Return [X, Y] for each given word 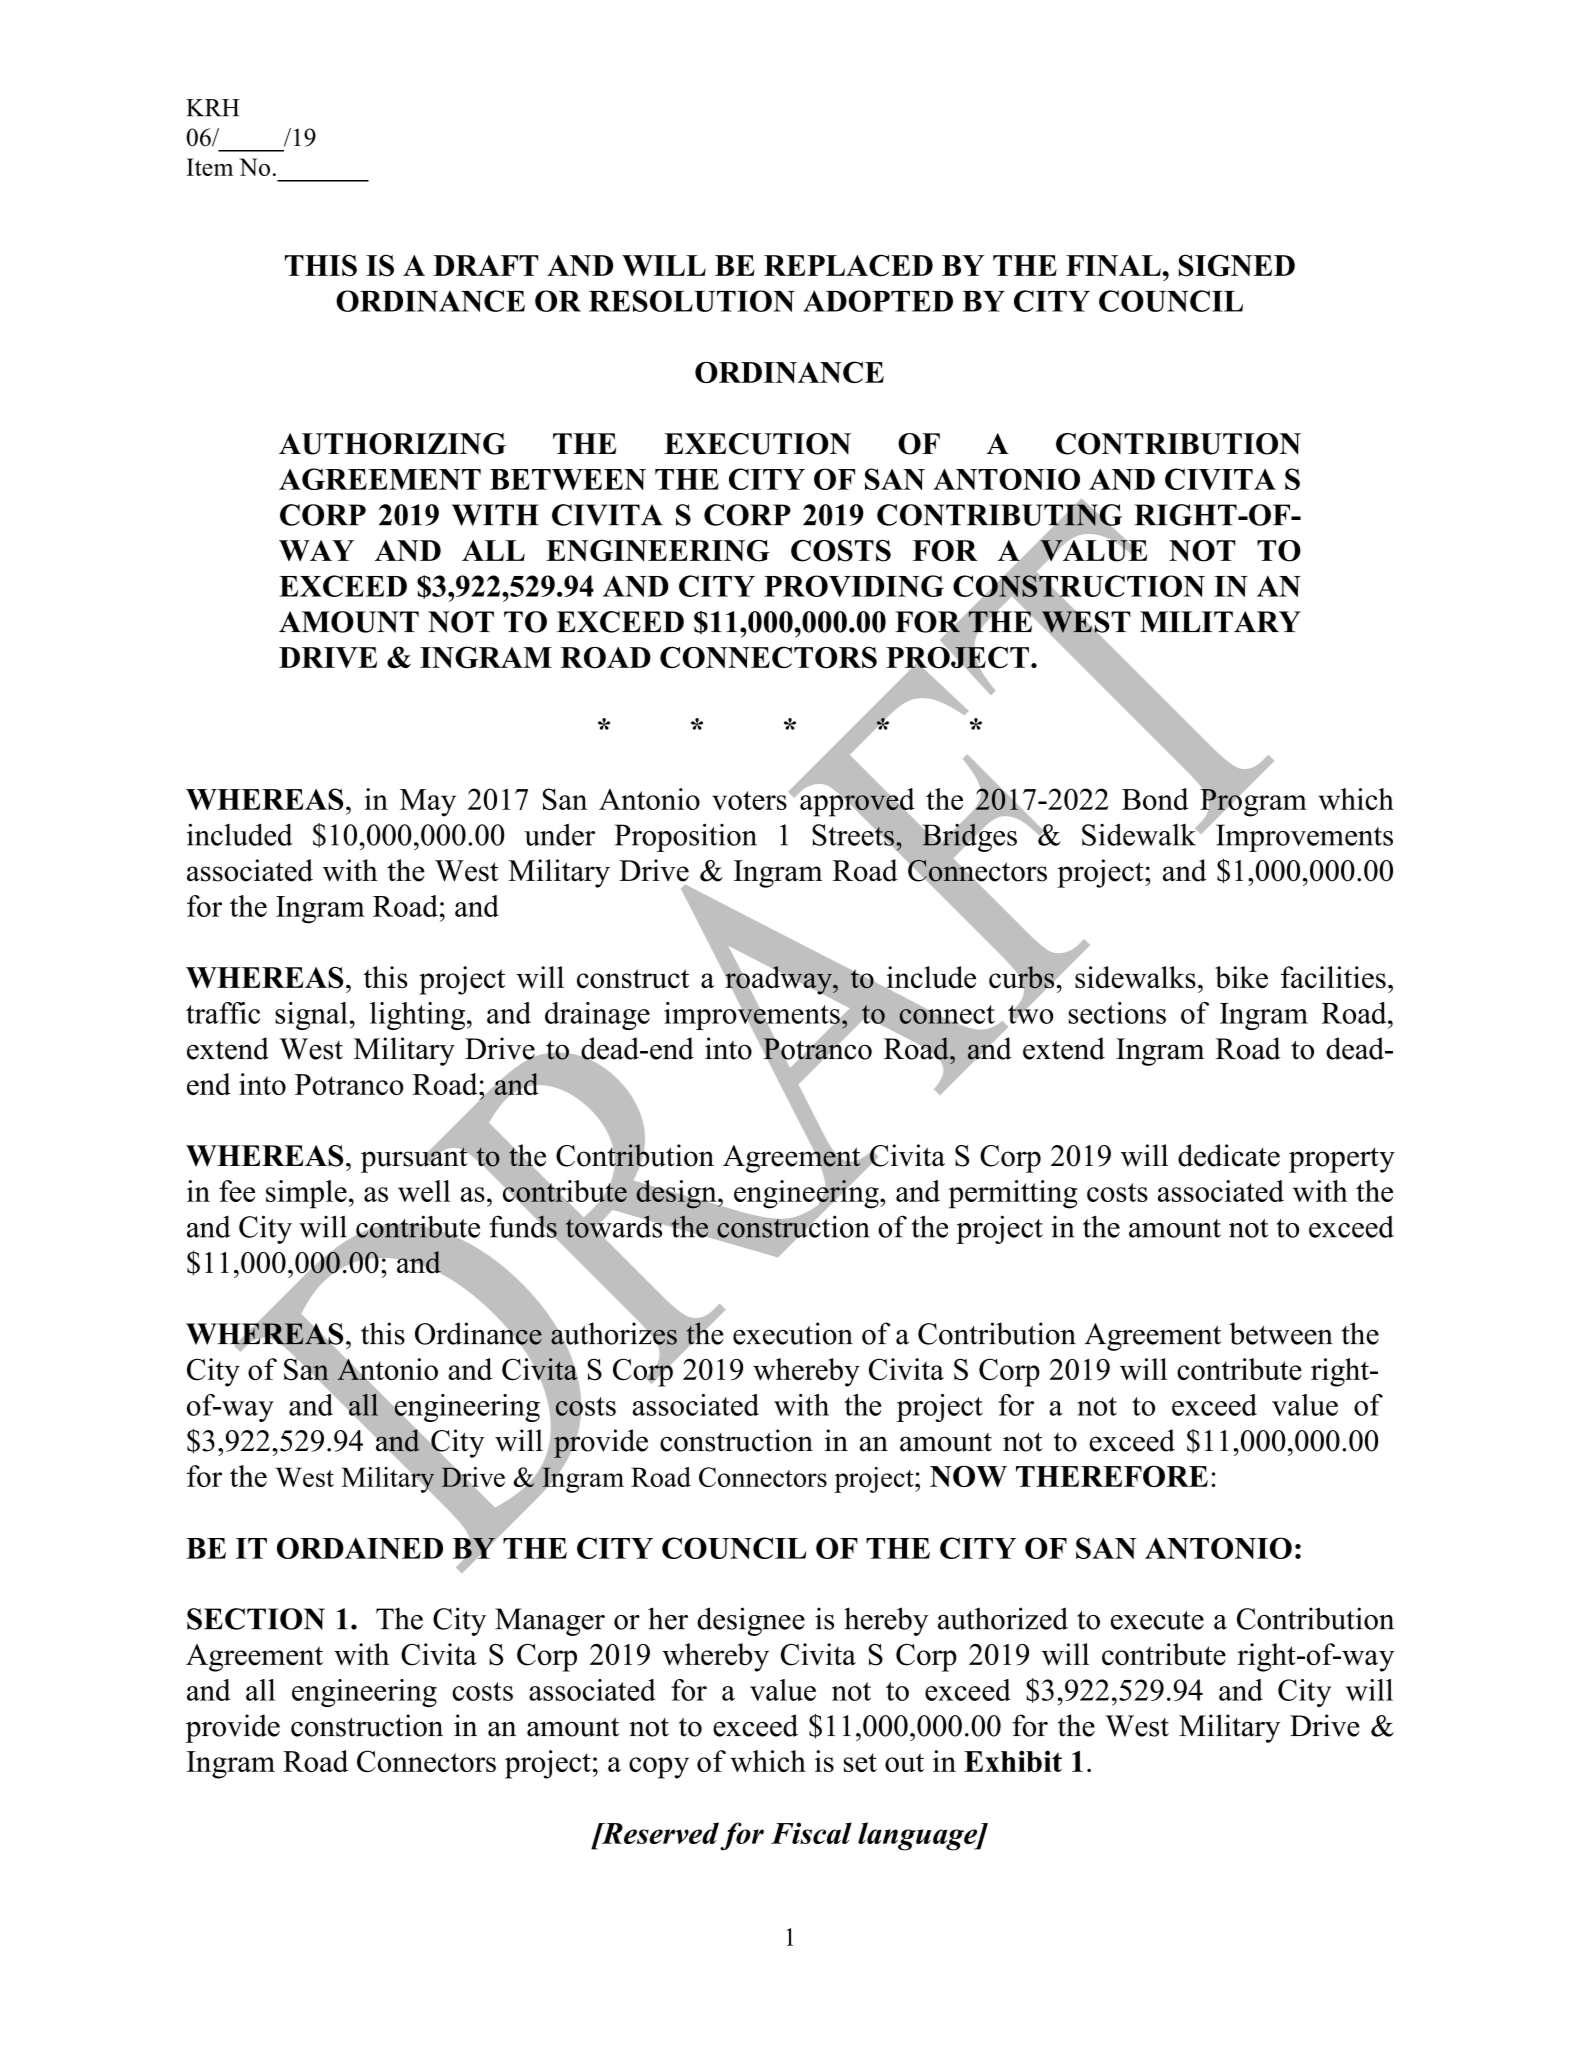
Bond [1155, 799]
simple [306, 1194]
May [428, 803]
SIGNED [1237, 265]
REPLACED [848, 265]
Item [209, 167]
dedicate [1229, 1155]
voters [749, 800]
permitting [1013, 1194]
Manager [550, 1622]
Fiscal [811, 1833]
